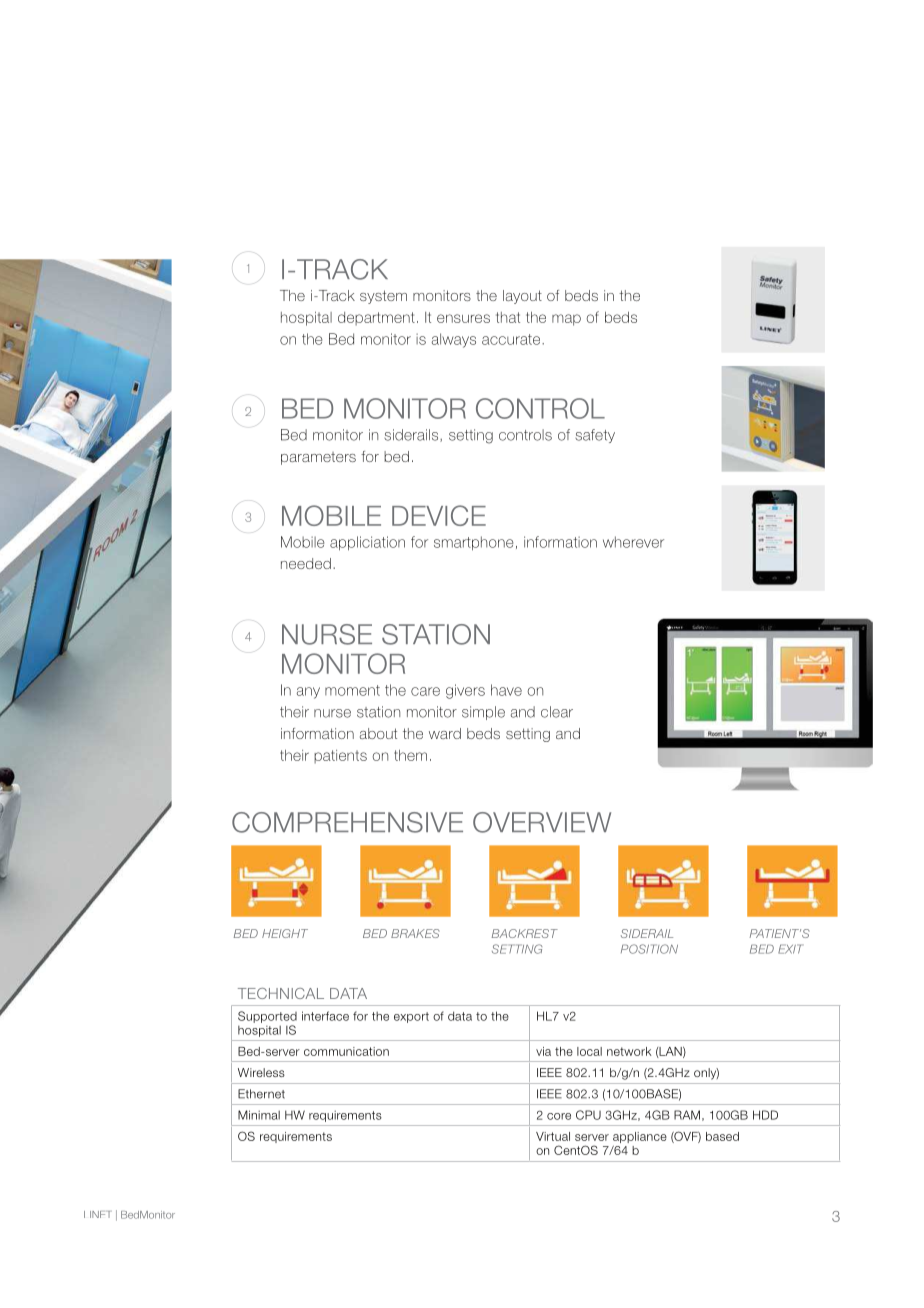 The width and height of the screenshot is (924, 1308). I want to click on core, so click(559, 1116).
